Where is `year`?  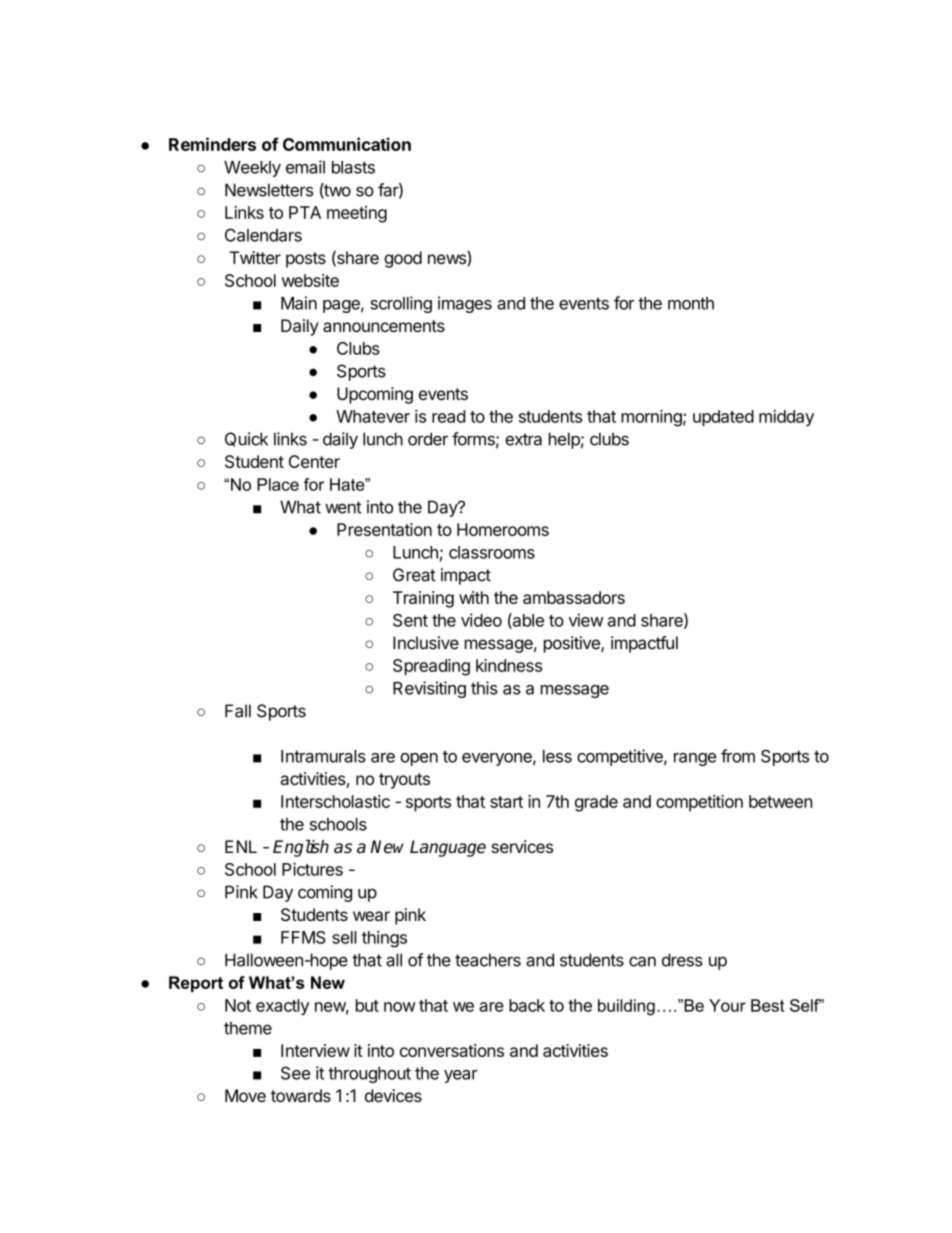
year is located at coordinates (461, 1076).
